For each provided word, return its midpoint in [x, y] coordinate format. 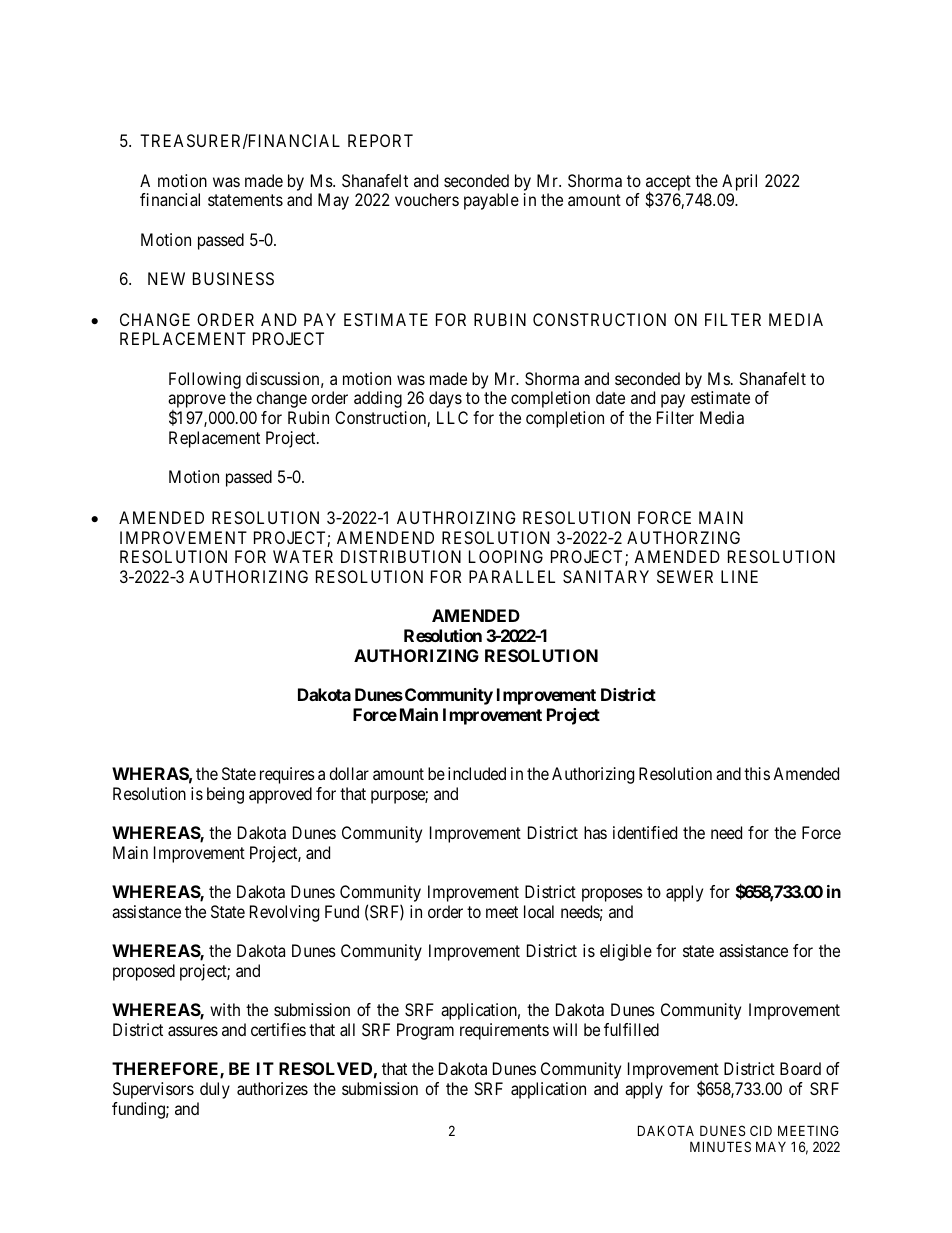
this [757, 773]
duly [215, 1090]
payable [491, 201]
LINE [739, 576]
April [739, 182]
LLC [452, 417]
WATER [303, 556]
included [477, 773]
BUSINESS [233, 278]
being [225, 795]
